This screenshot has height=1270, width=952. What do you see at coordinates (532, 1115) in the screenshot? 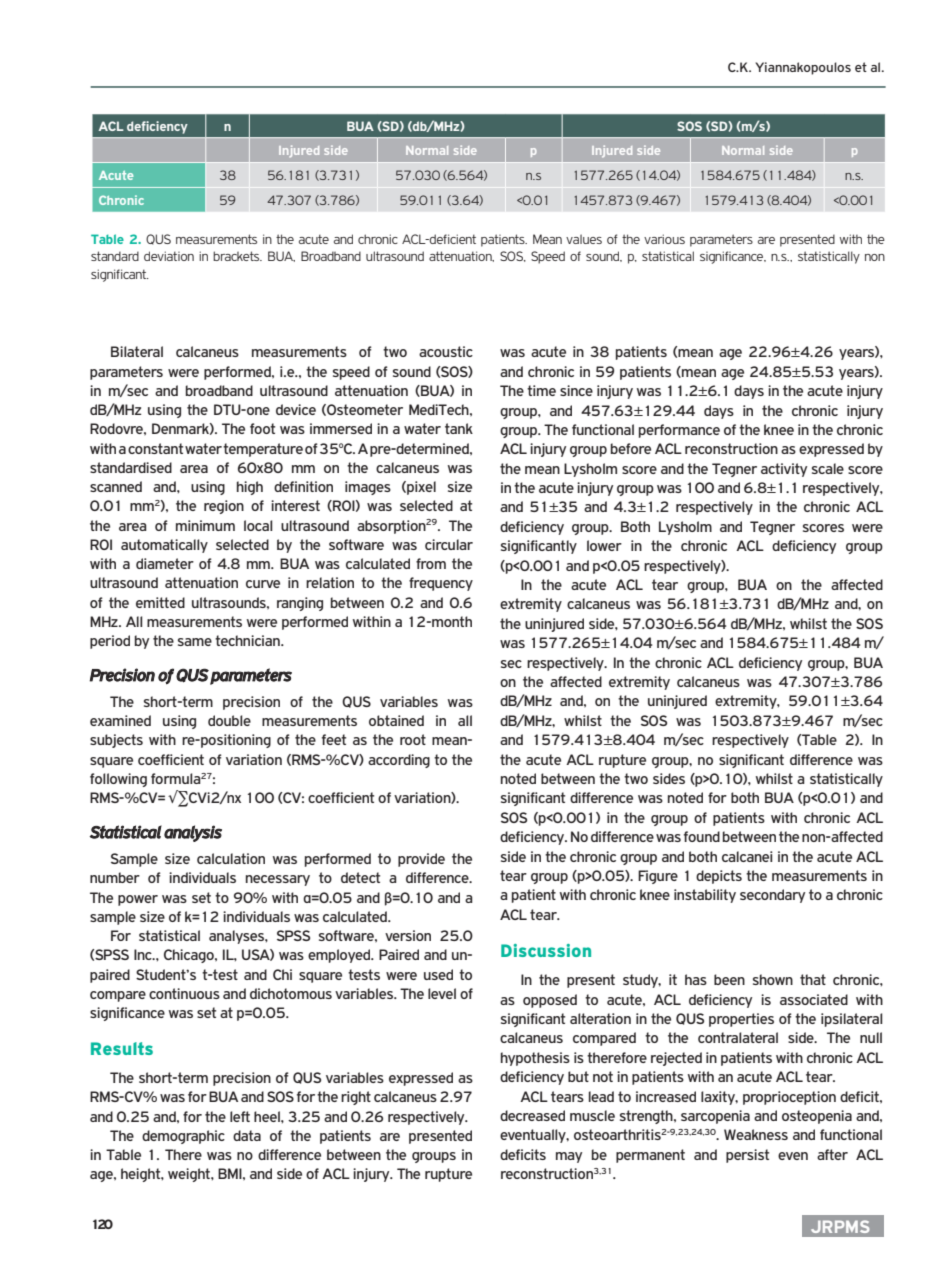
I see `decreased` at bounding box center [532, 1115].
